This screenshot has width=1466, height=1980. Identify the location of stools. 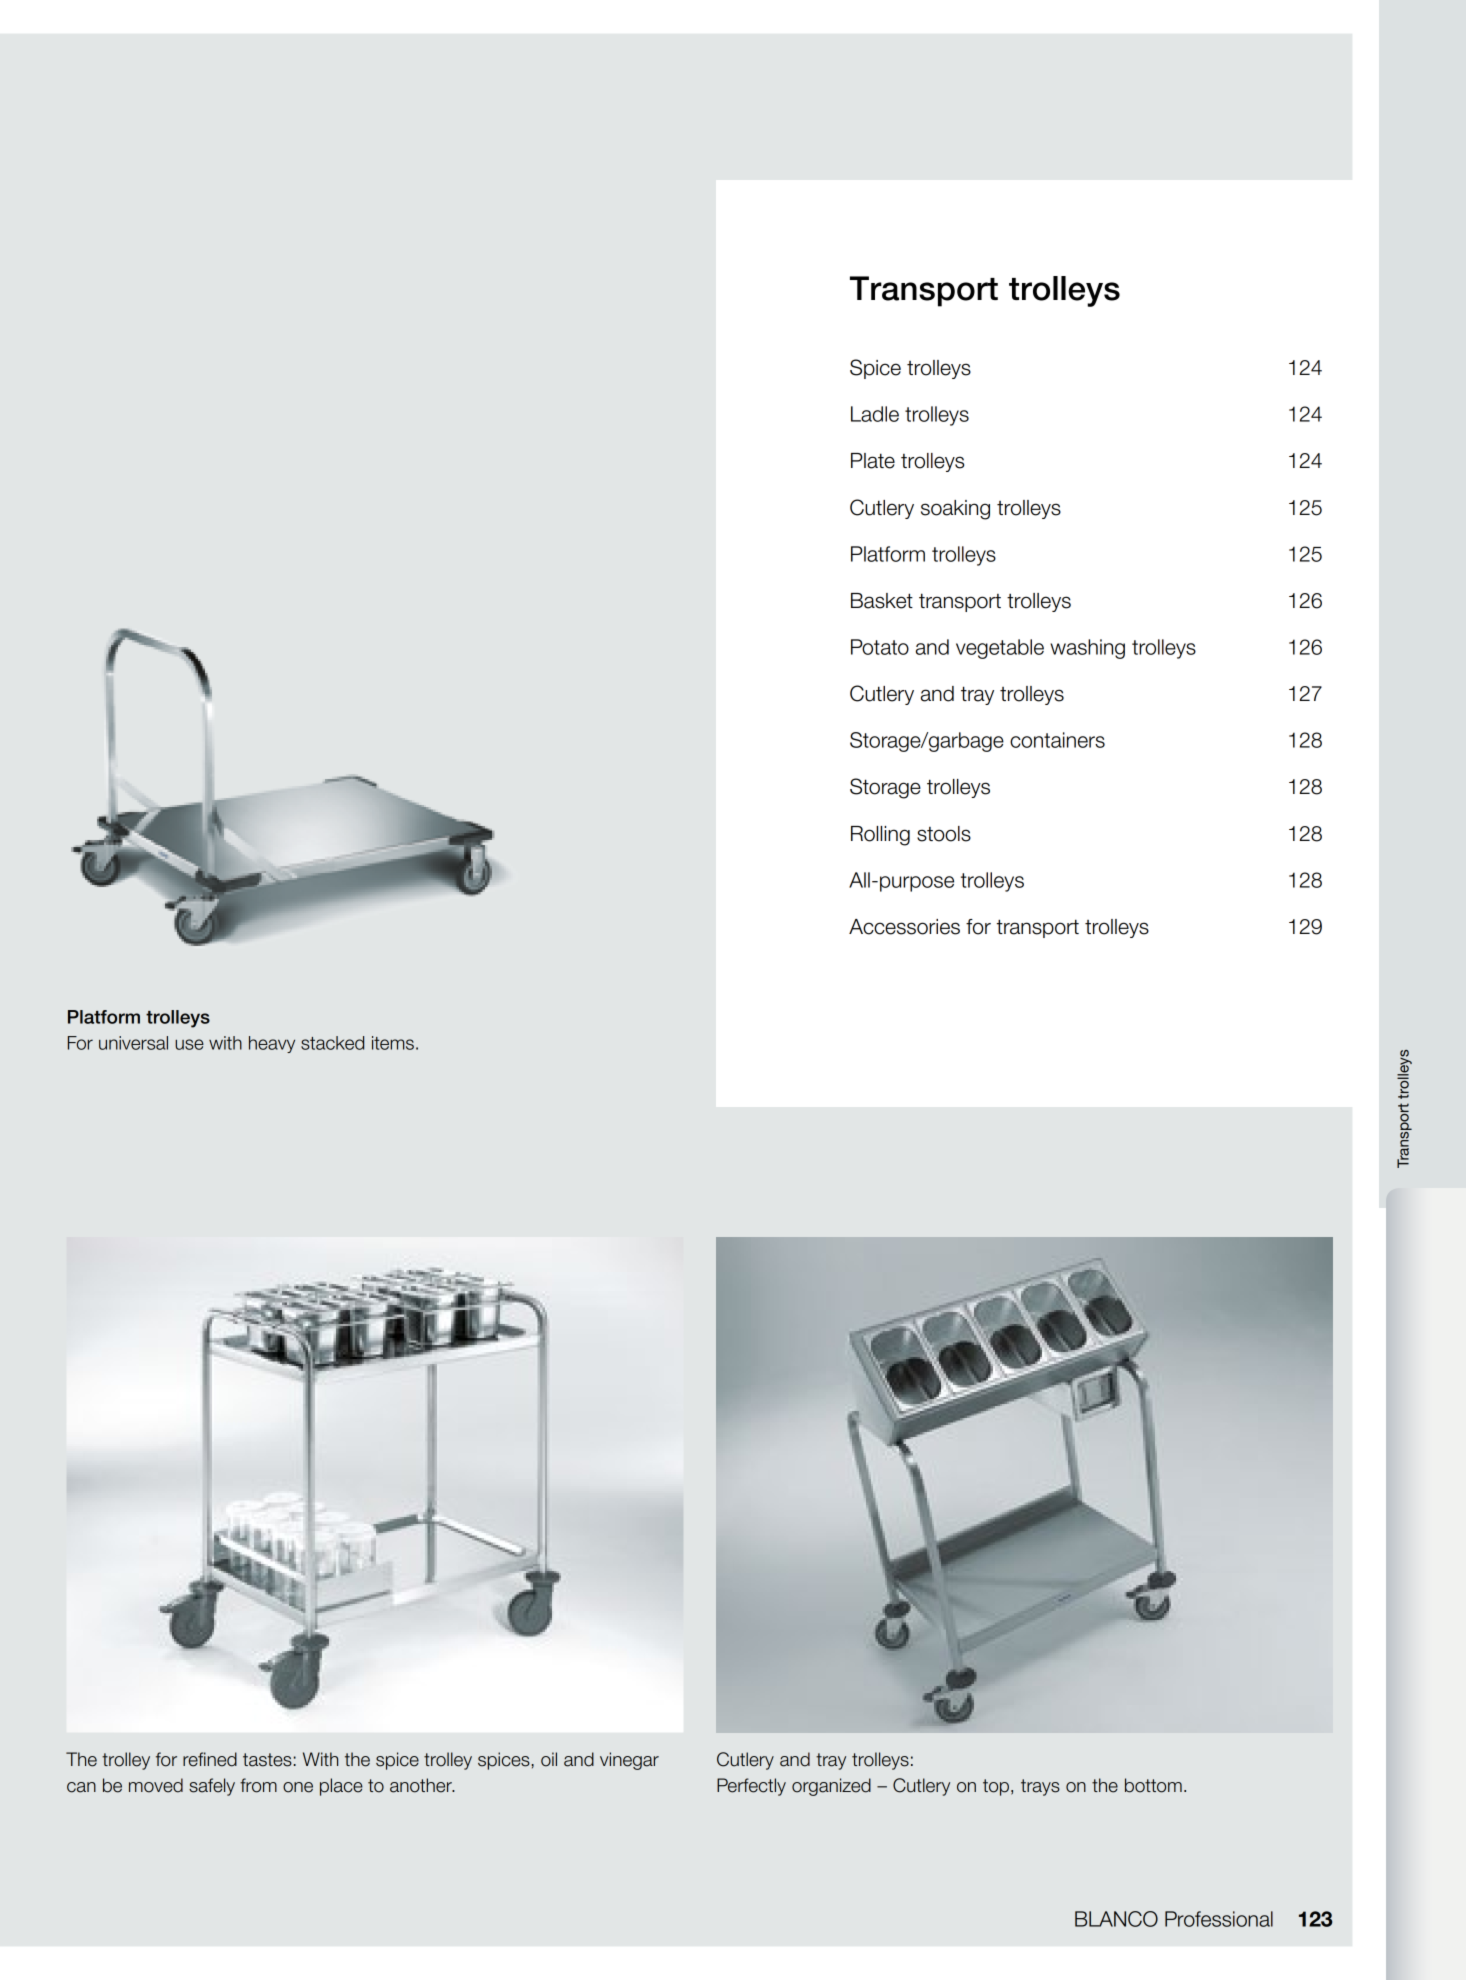
(944, 834).
